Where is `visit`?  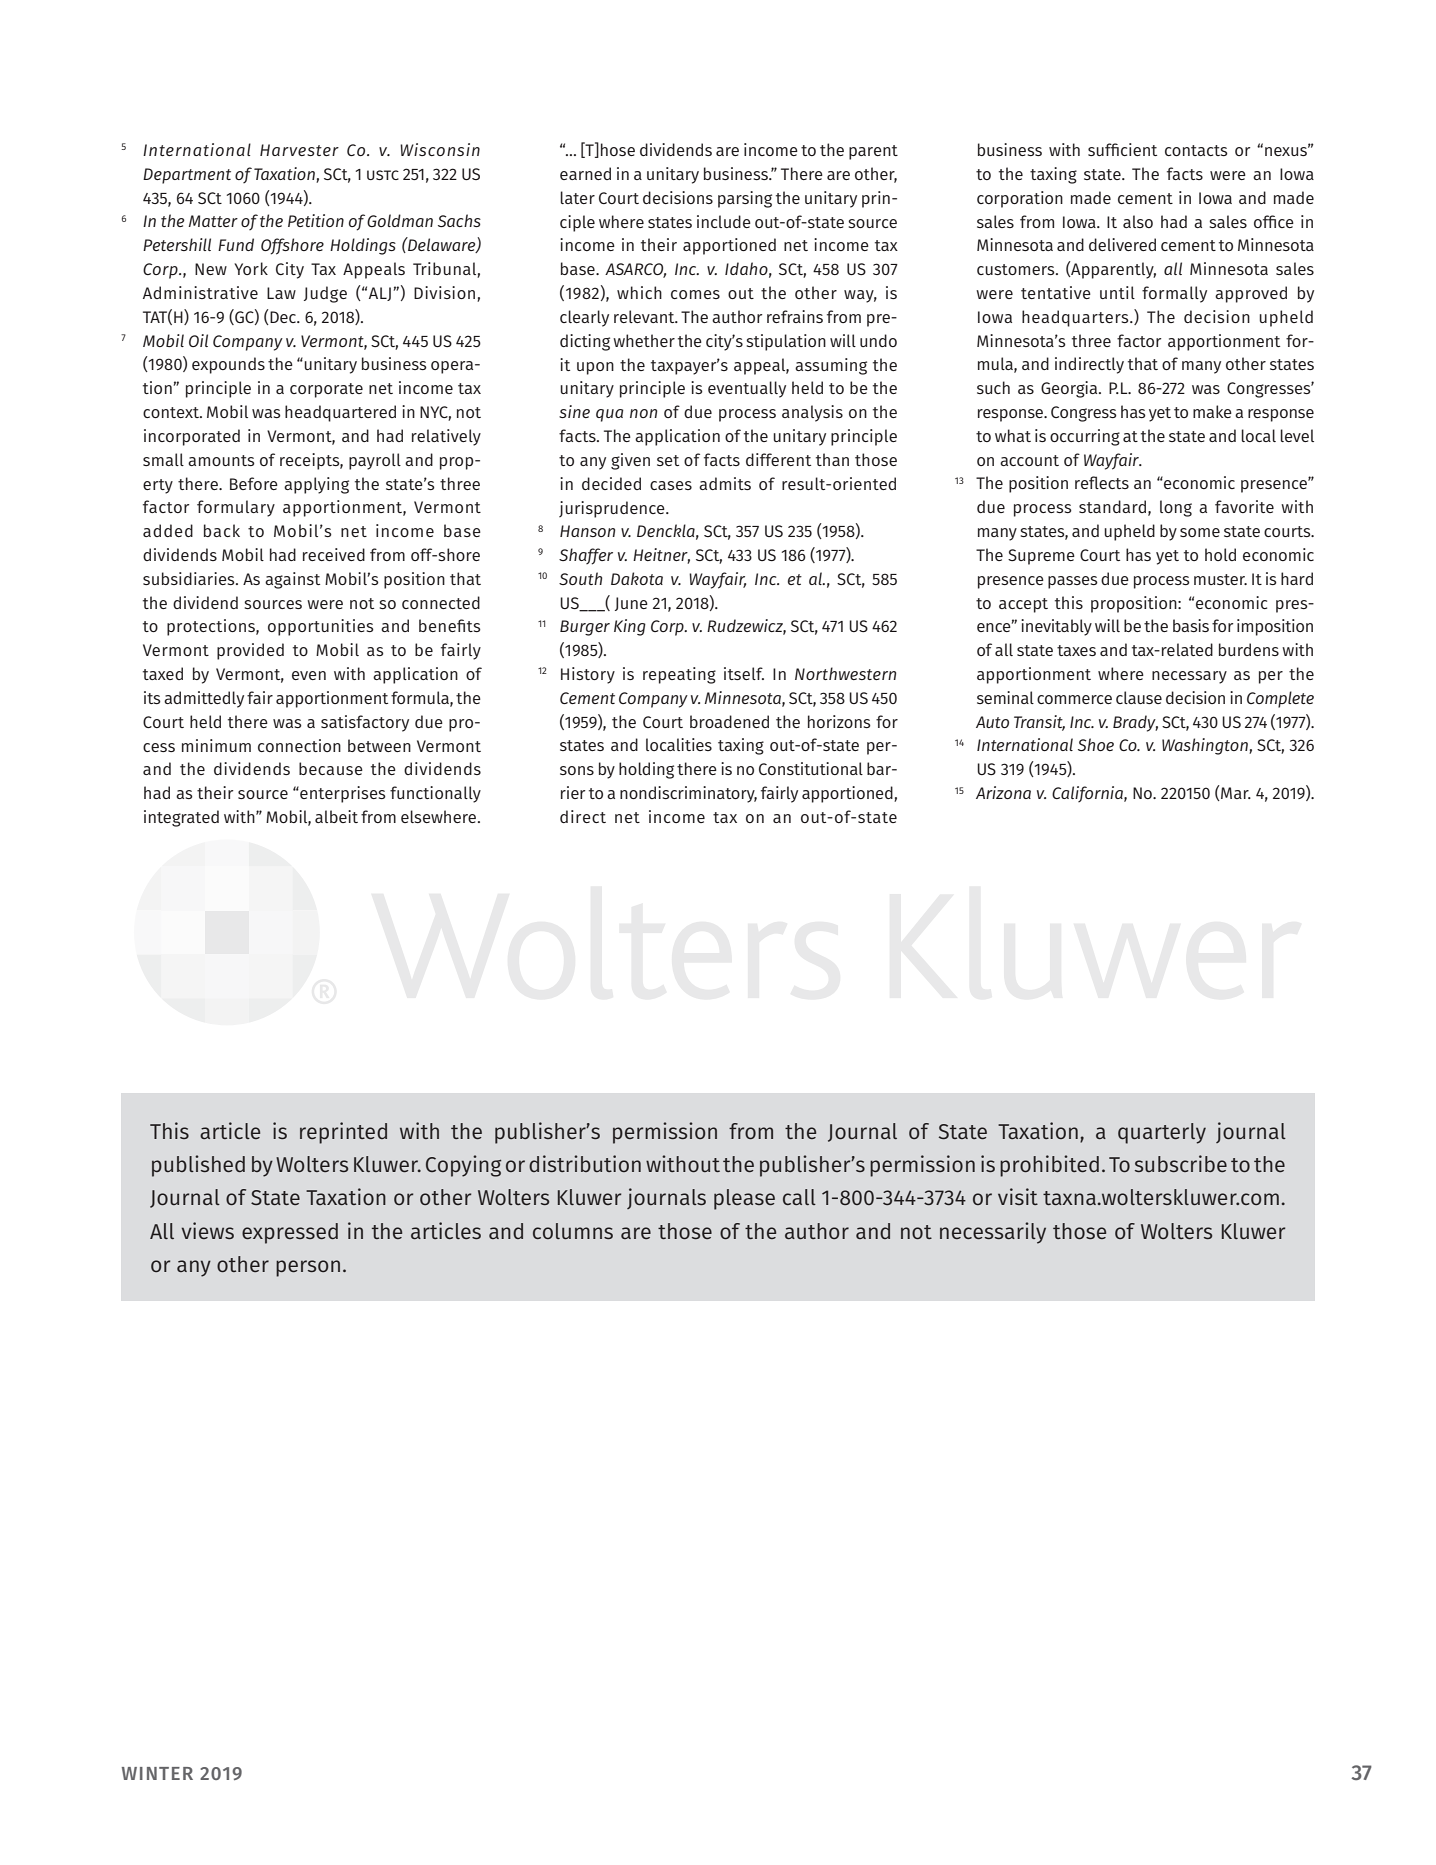 visit is located at coordinates (1018, 1196).
